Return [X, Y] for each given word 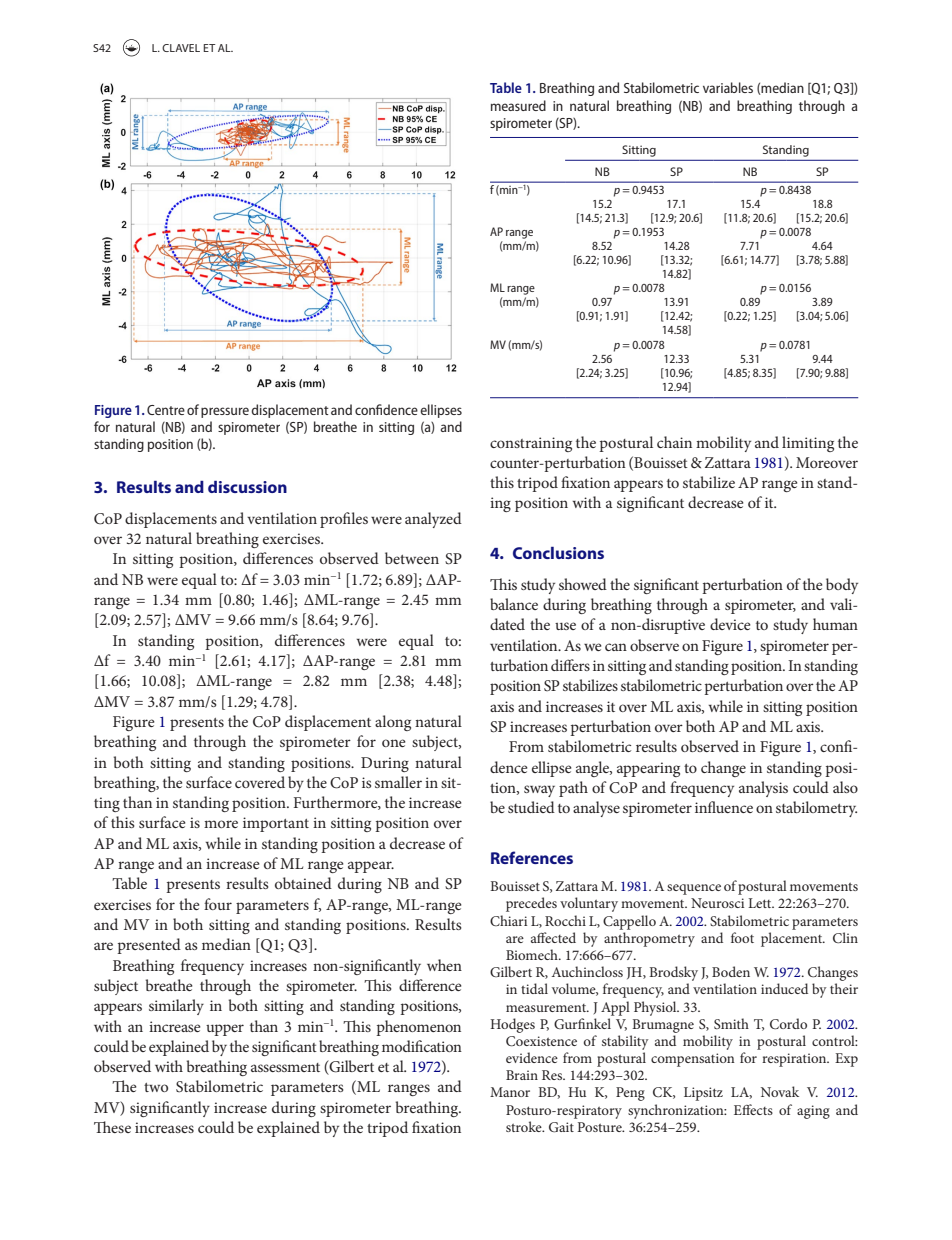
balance [514, 604]
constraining [531, 444]
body [842, 586]
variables [728, 87]
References [532, 857]
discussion [247, 487]
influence [724, 807]
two [156, 1087]
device [730, 624]
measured [518, 105]
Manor [510, 1092]
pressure [225, 412]
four [218, 904]
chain [674, 442]
